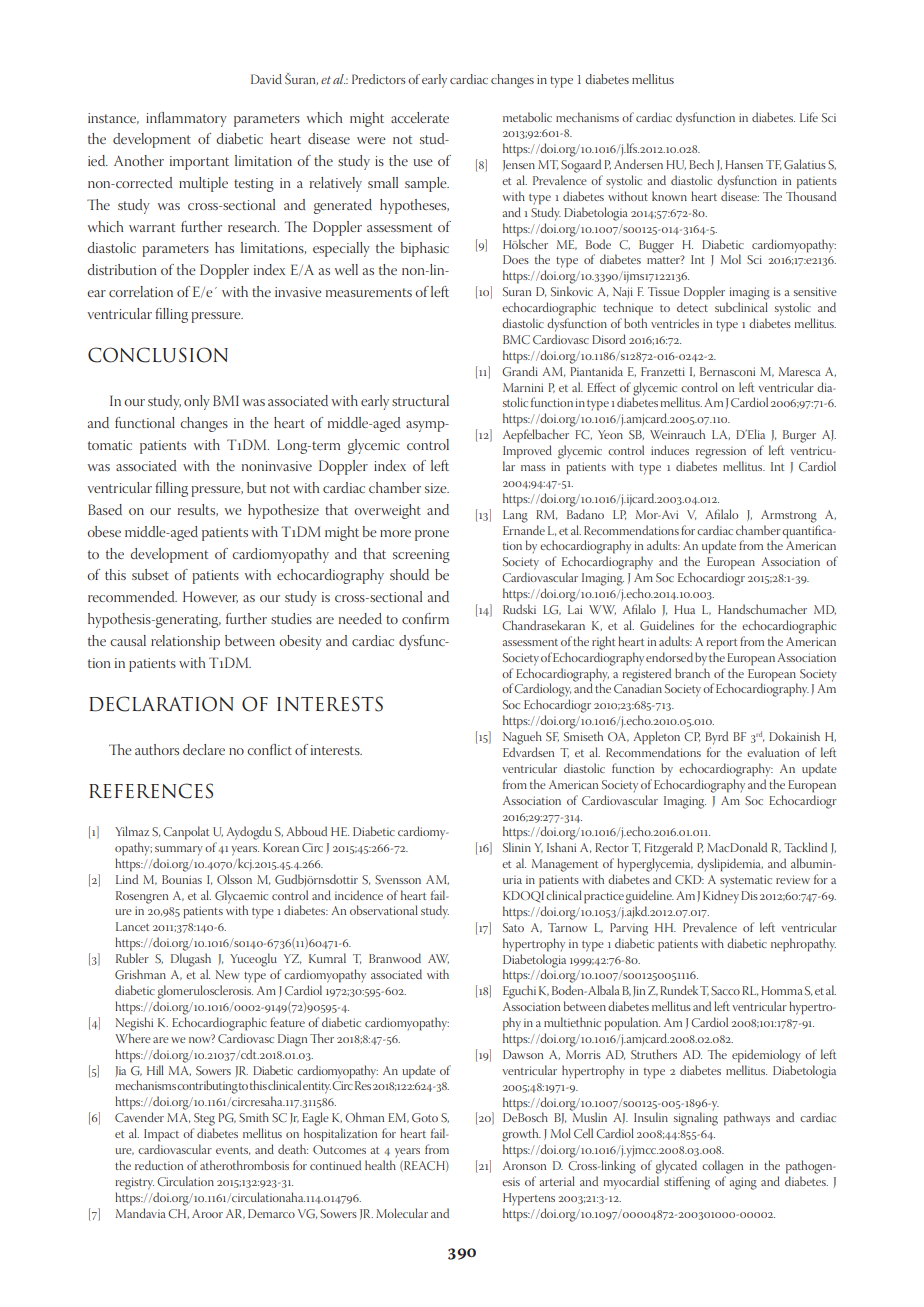  What do you see at coordinates (398, 880) in the document?
I see `Svensson` at bounding box center [398, 880].
